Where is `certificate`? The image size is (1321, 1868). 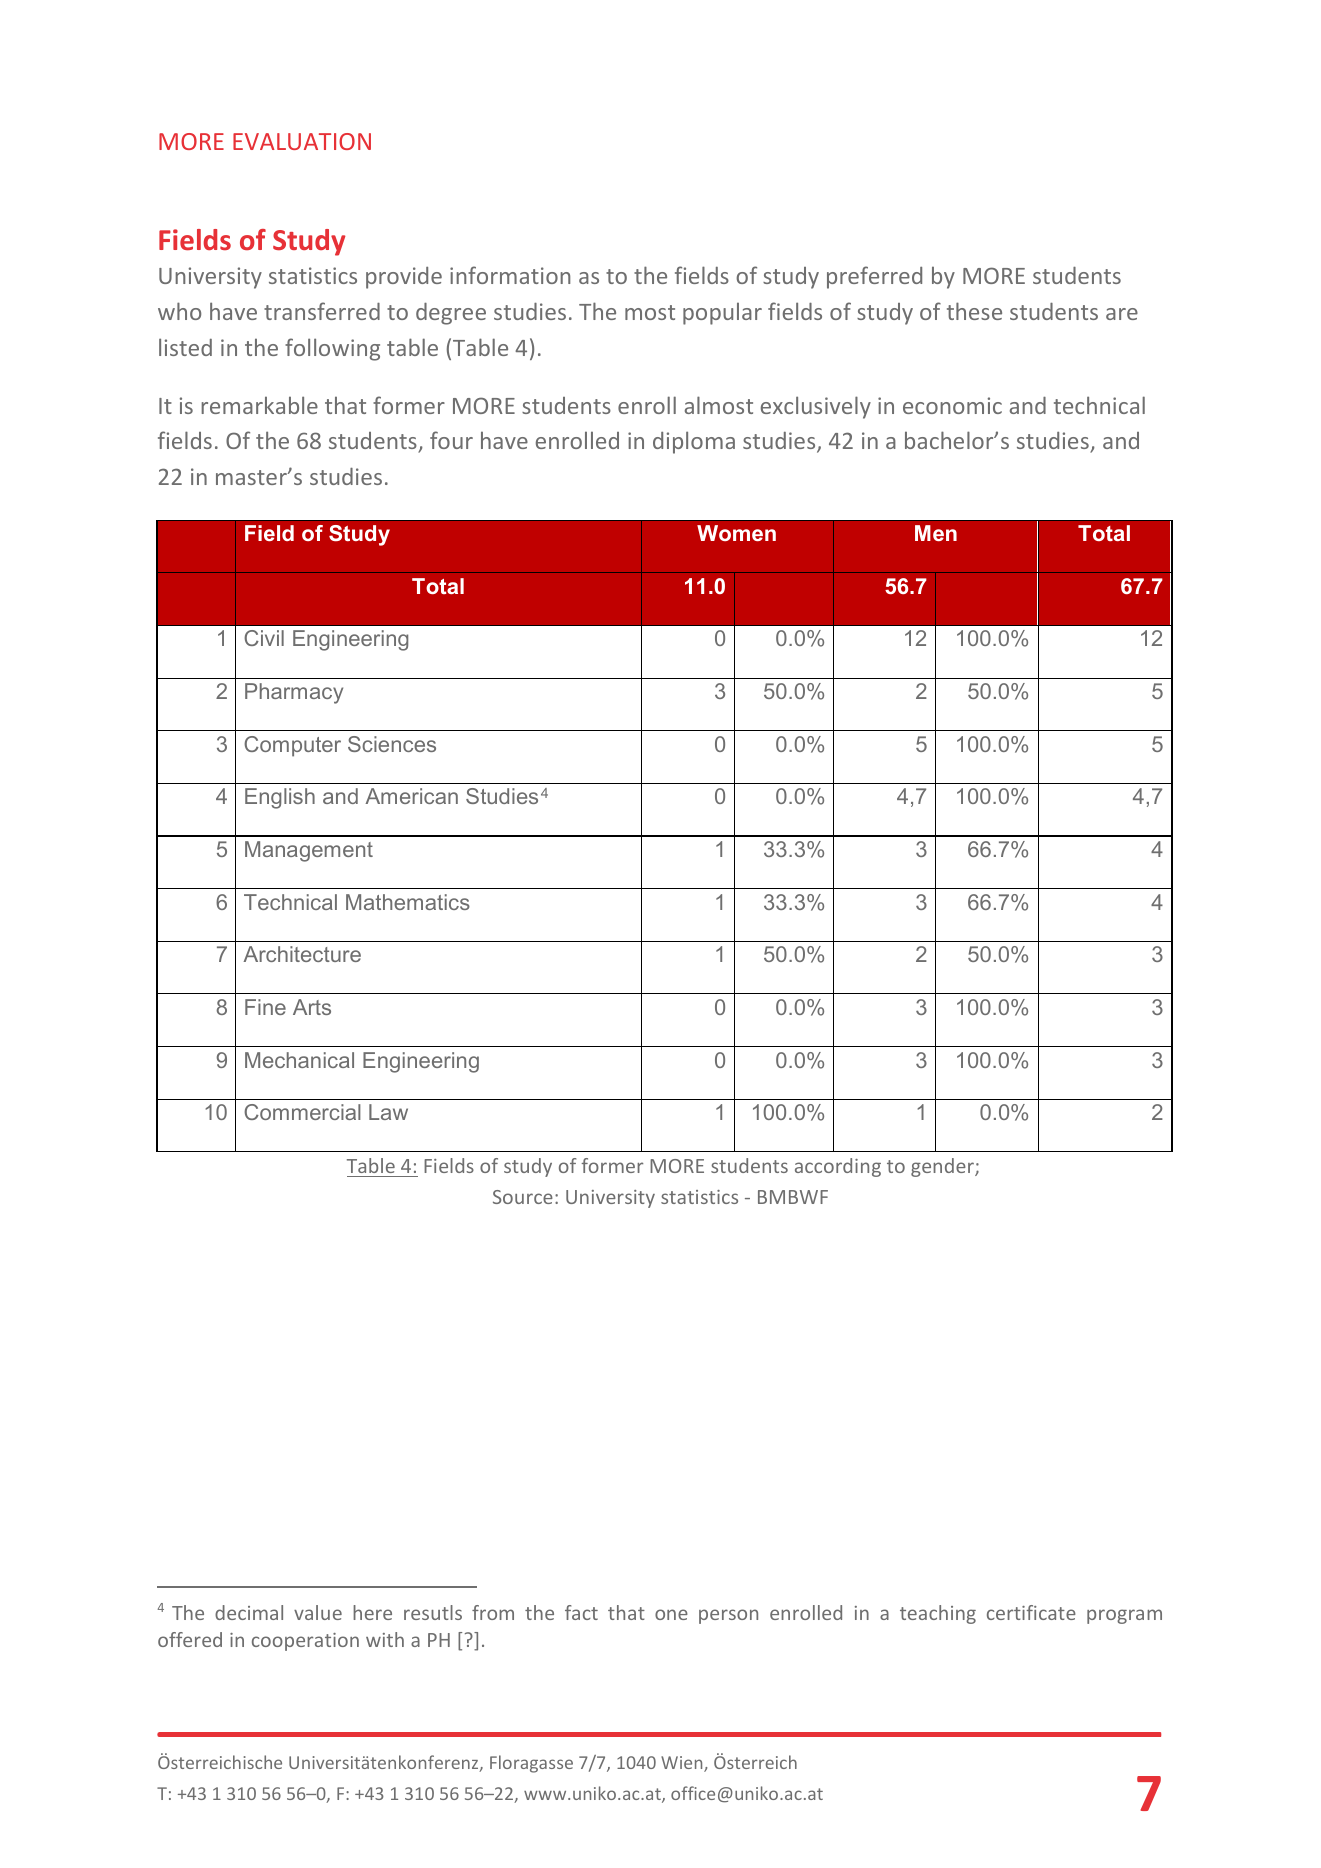
certificate is located at coordinates (1031, 1612).
